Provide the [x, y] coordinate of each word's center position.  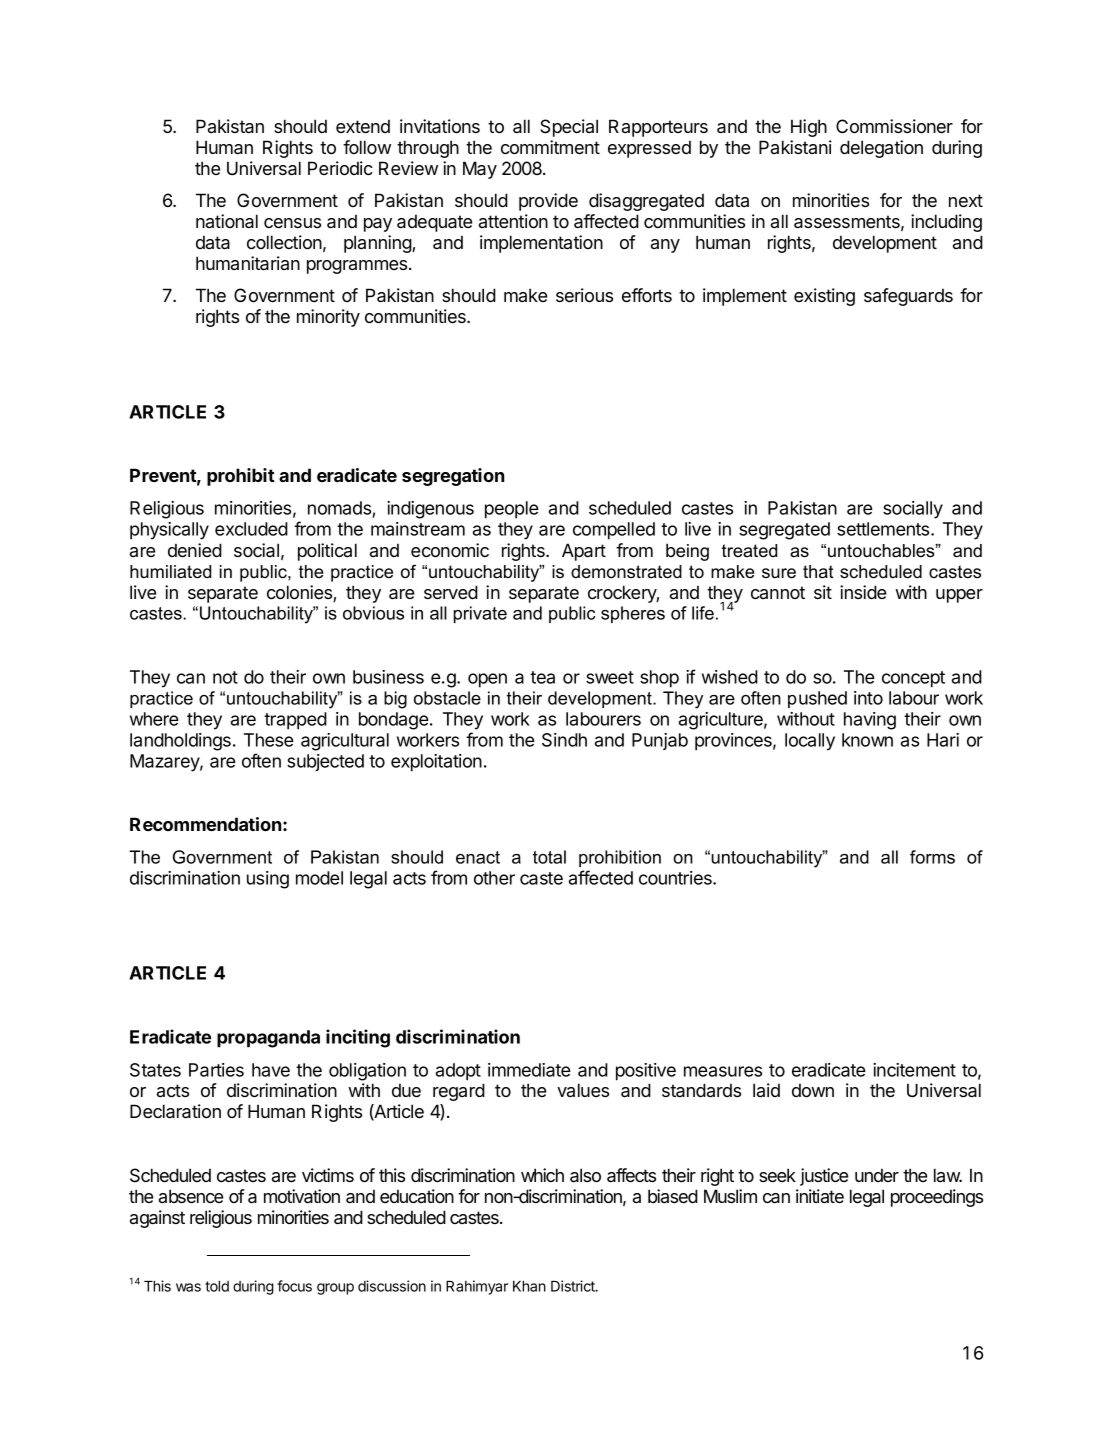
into [868, 698]
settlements [884, 529]
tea [542, 677]
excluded [251, 529]
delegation [881, 149]
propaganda [268, 1039]
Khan [529, 1286]
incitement [914, 1070]
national [227, 221]
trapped [295, 721]
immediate [529, 1070]
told [217, 1286]
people [512, 510]
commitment [550, 147]
